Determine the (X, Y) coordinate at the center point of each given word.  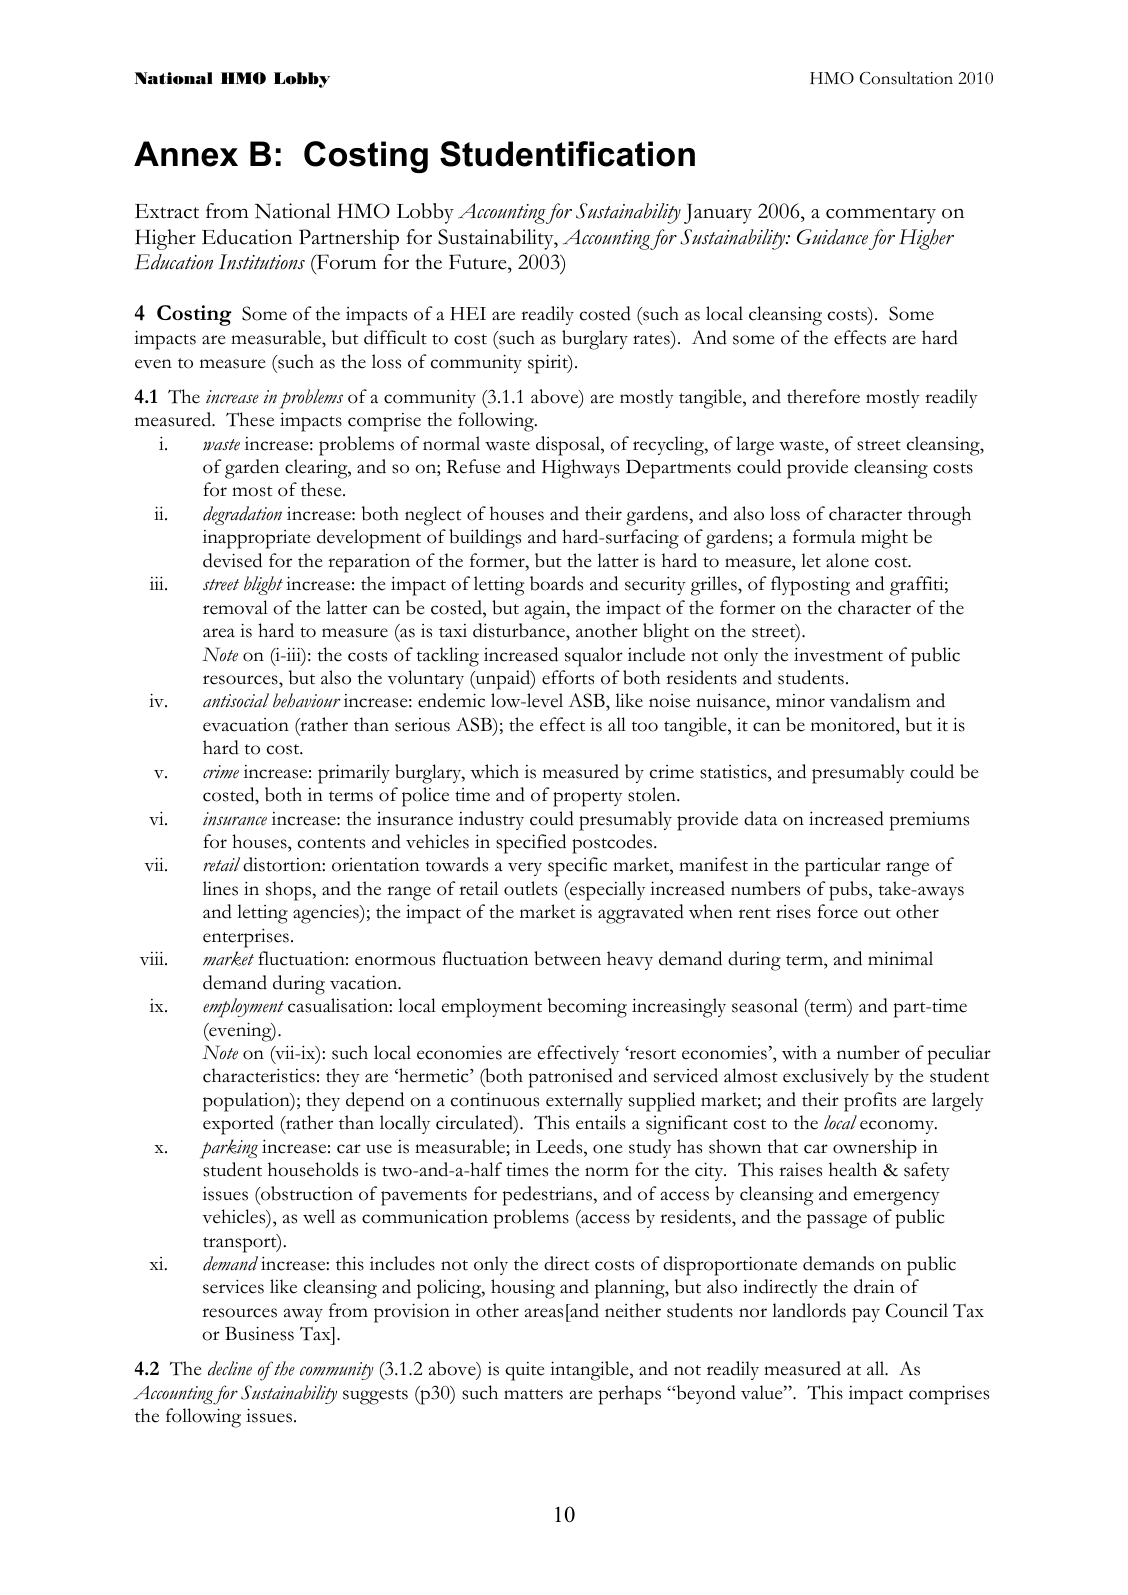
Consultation (906, 78)
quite (525, 1371)
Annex (186, 154)
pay (866, 1315)
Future (479, 263)
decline (230, 1368)
